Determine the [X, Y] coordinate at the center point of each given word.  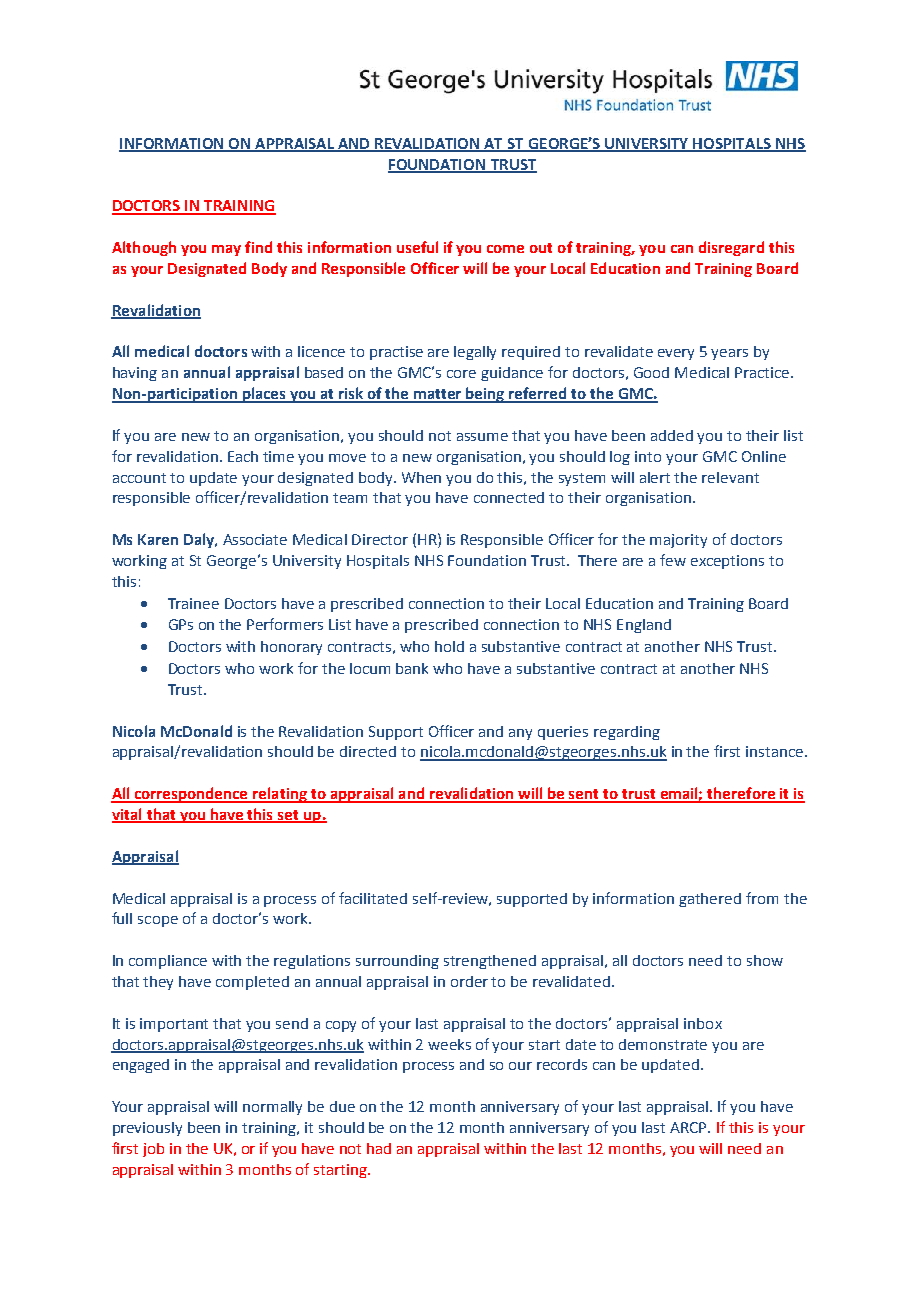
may [226, 250]
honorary [291, 648]
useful [417, 247]
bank [412, 668]
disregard [731, 248]
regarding [627, 733]
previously [147, 1129]
